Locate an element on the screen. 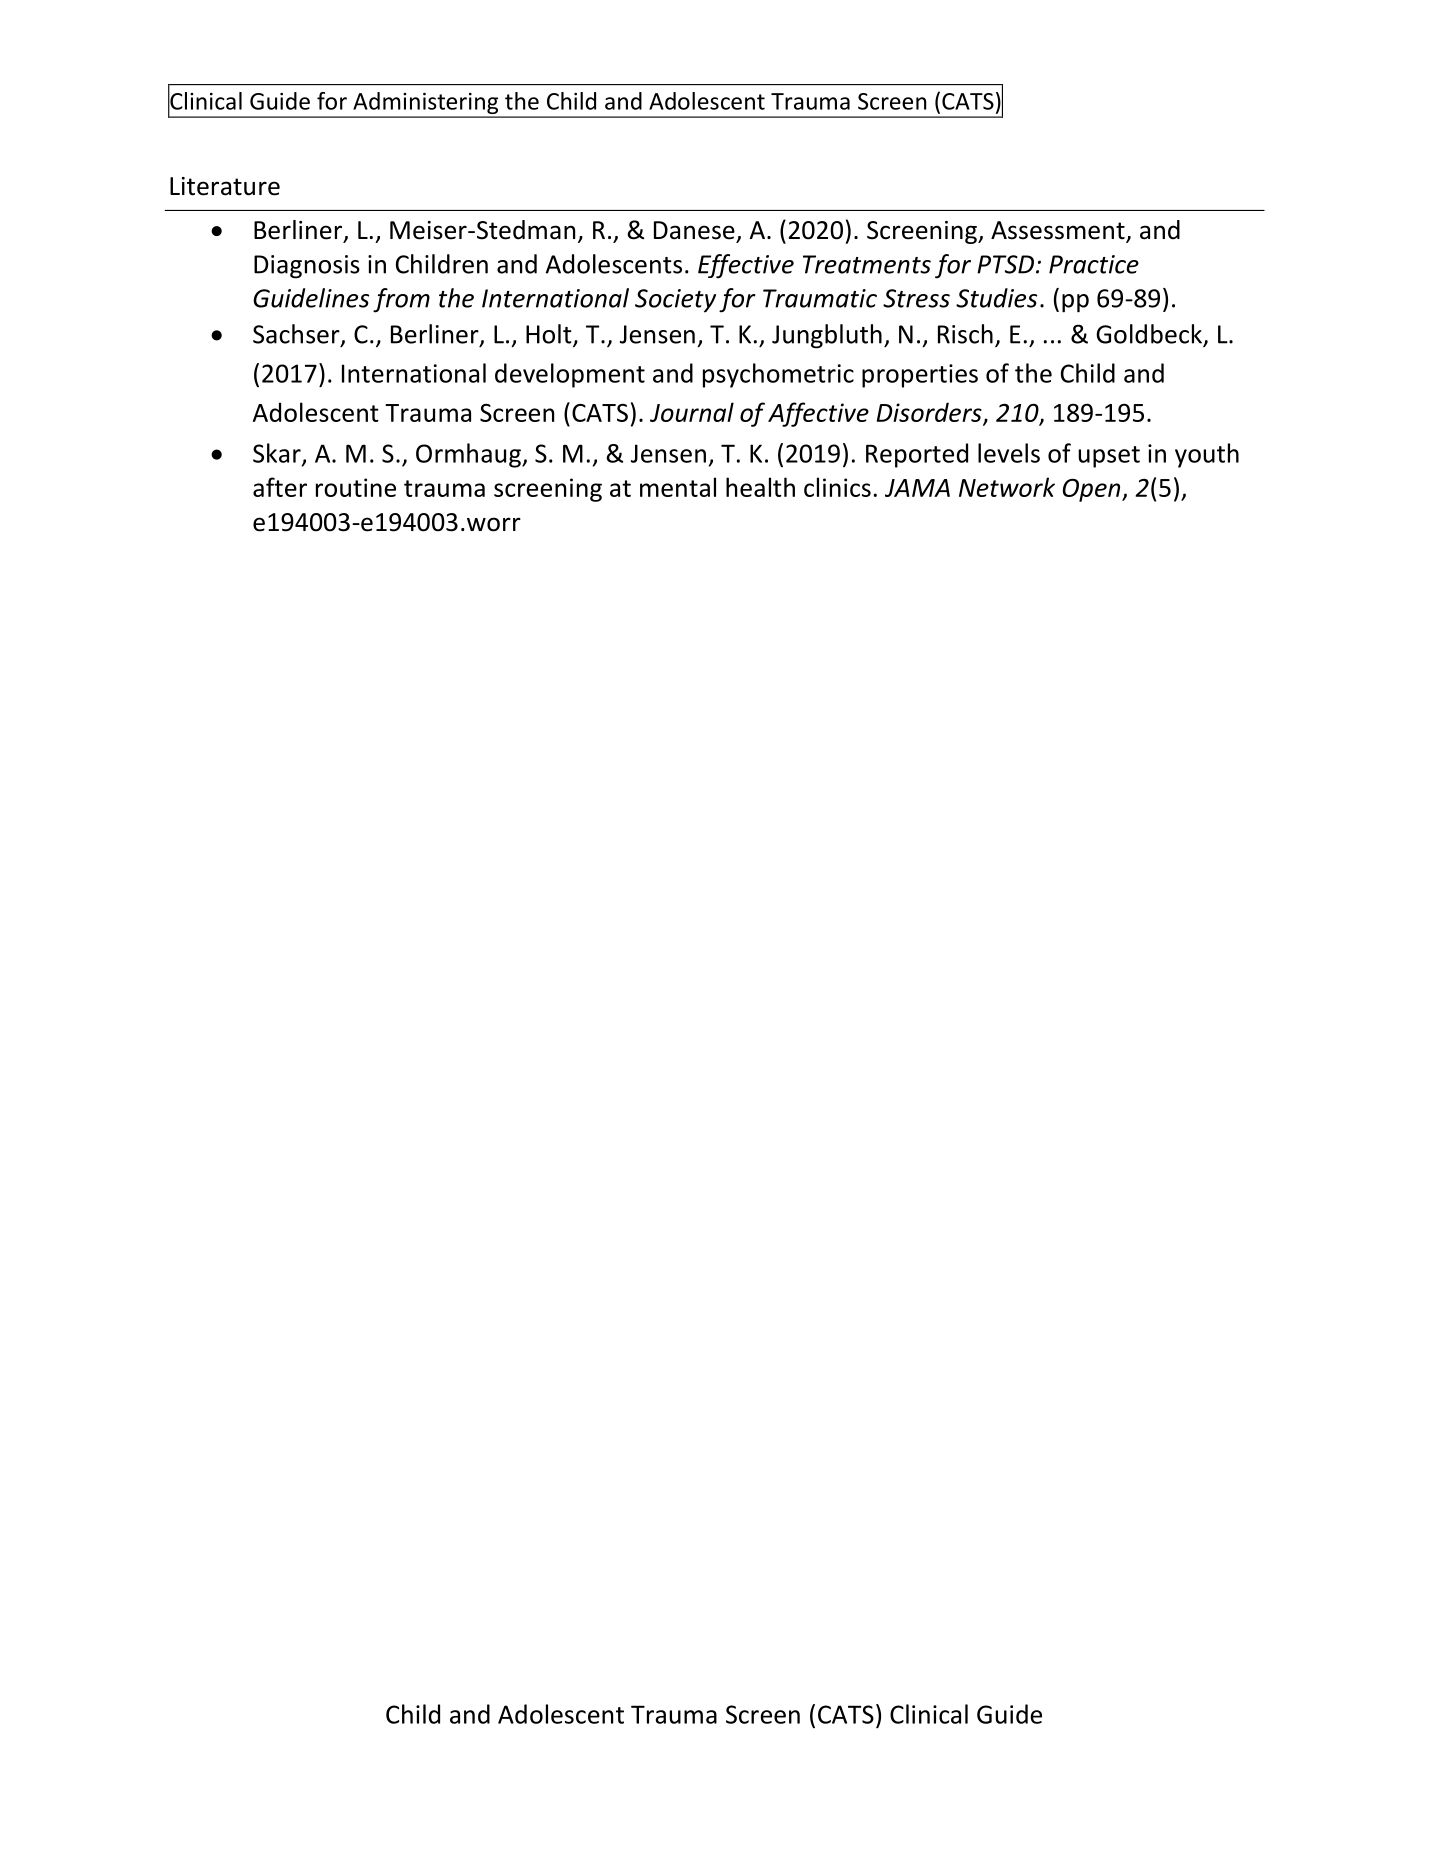 This screenshot has height=1849, width=1429. psychometric is located at coordinates (778, 375).
